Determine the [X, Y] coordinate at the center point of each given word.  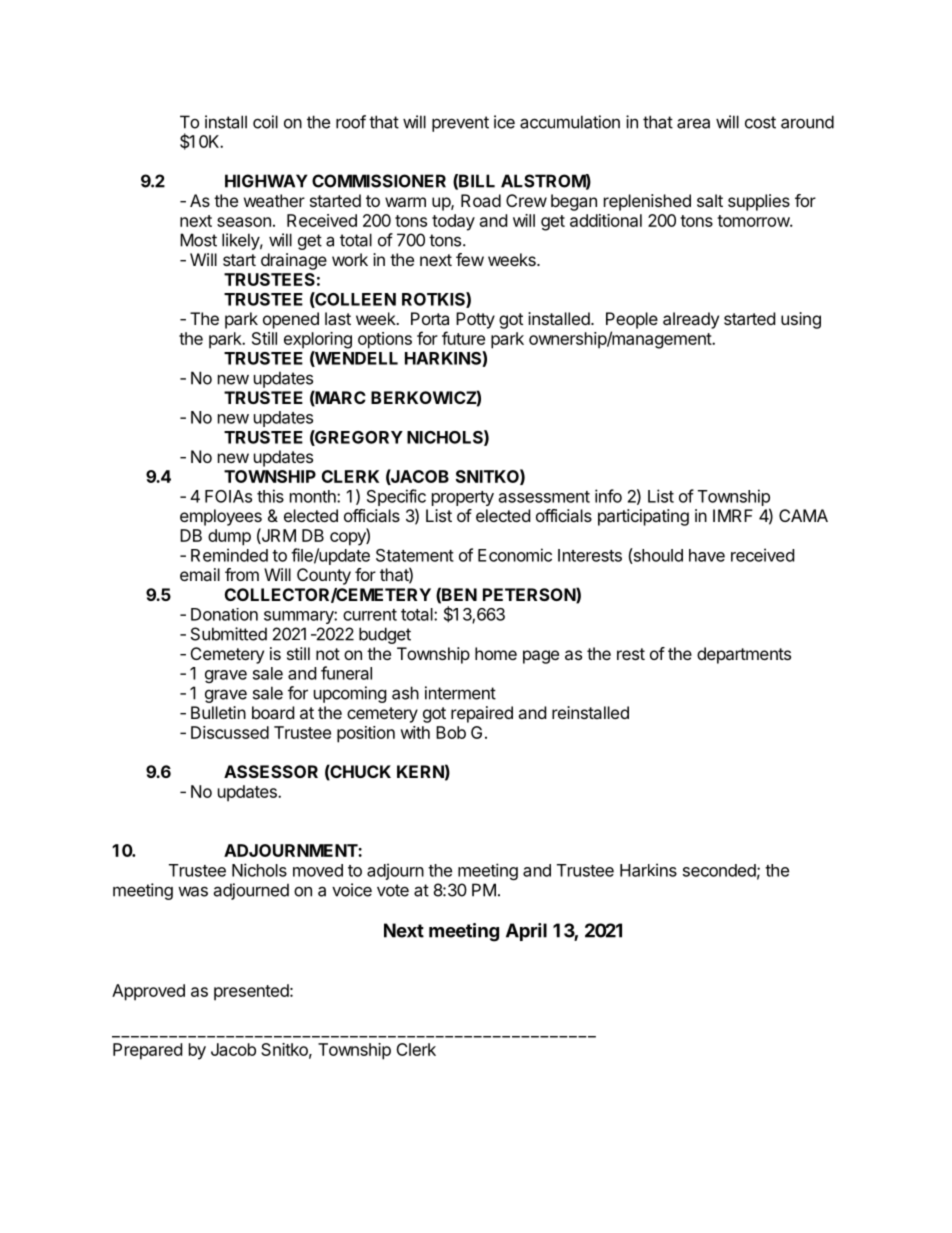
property [463, 498]
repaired [482, 714]
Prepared [147, 1051]
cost [760, 122]
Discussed [230, 732]
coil [265, 122]
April [526, 932]
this [270, 496]
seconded [719, 870]
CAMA [803, 515]
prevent [460, 124]
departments [744, 655]
